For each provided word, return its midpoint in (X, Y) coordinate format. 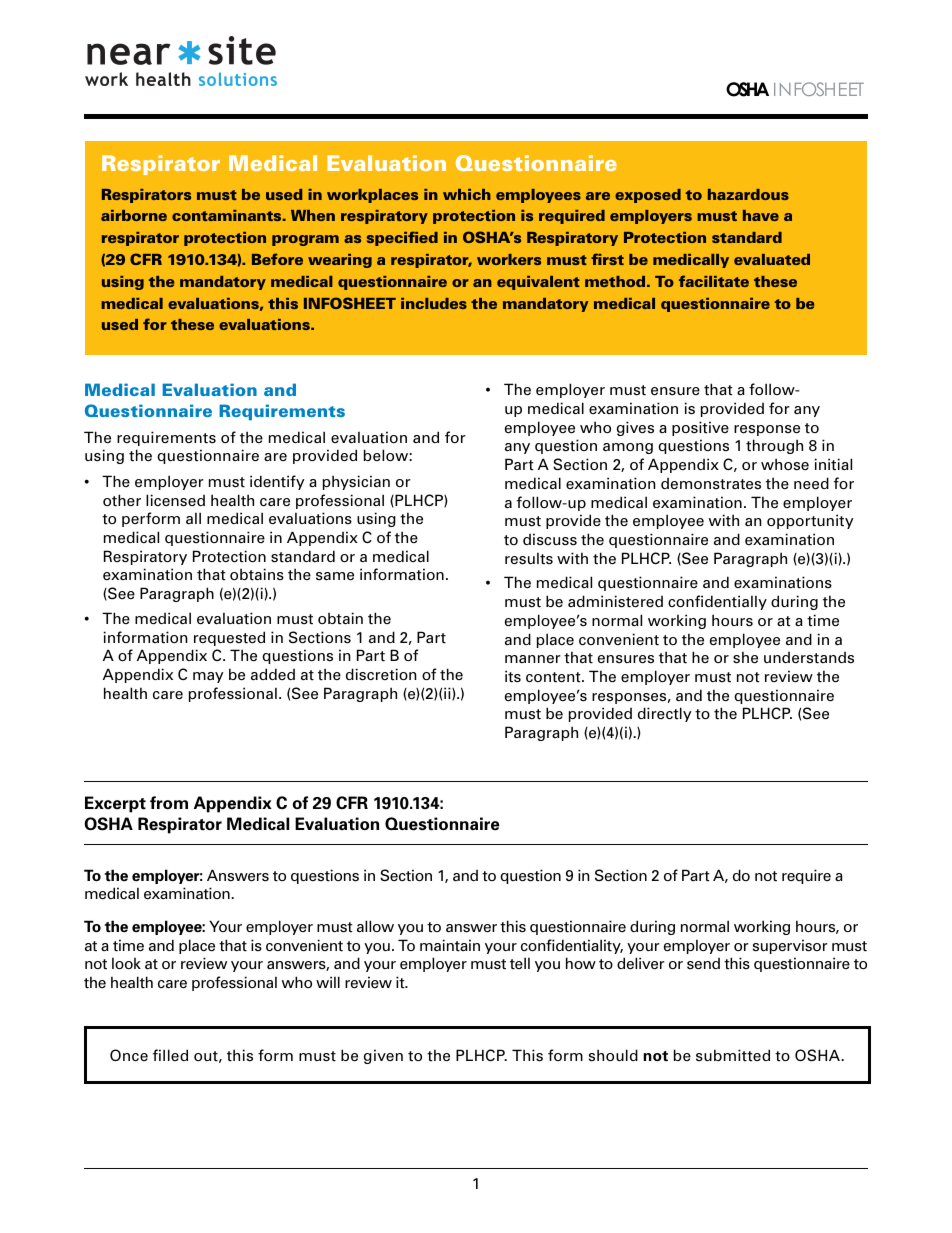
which (467, 194)
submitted (733, 1055)
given (383, 1056)
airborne (134, 215)
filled (170, 1055)
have (761, 215)
